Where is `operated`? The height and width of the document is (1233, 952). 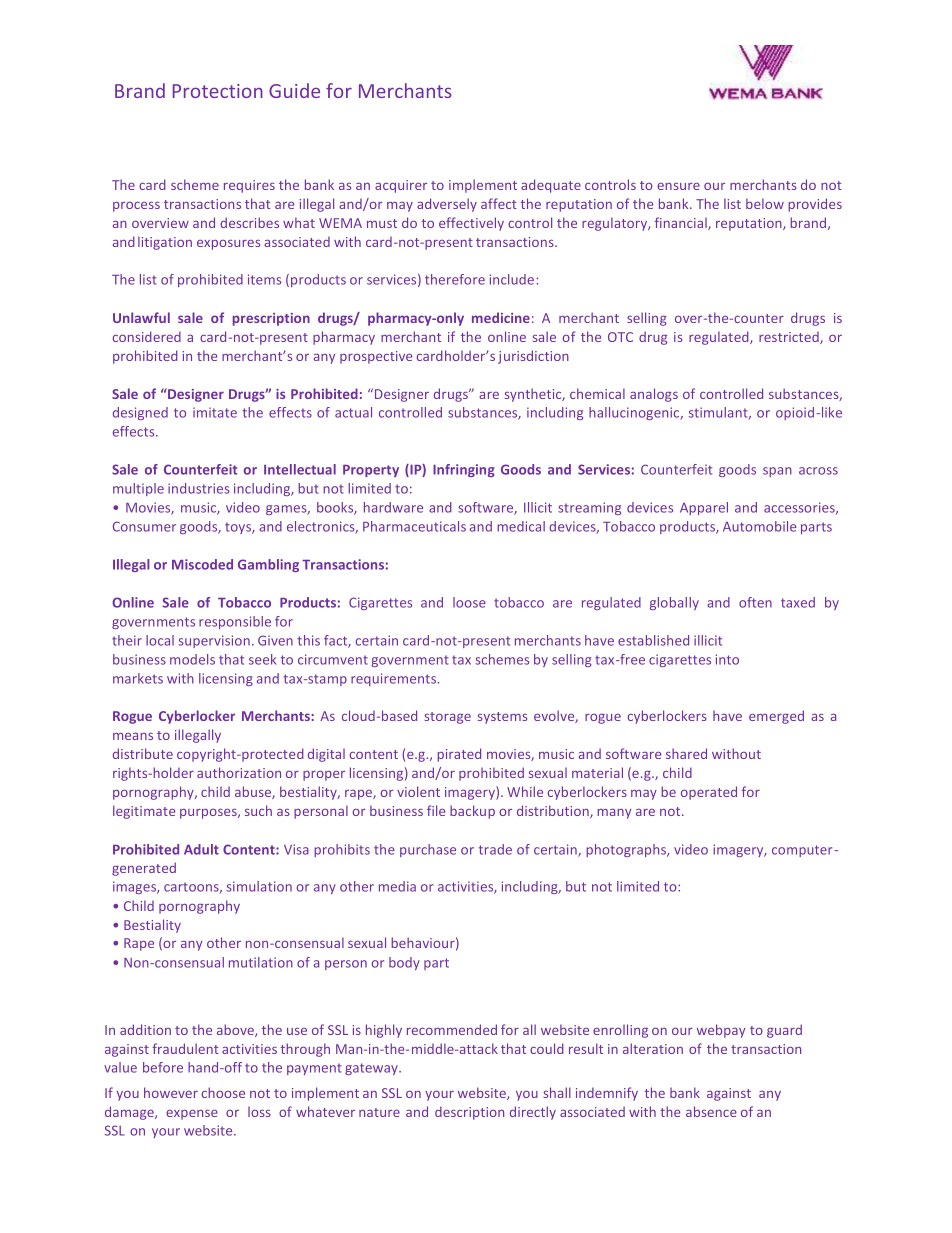 operated is located at coordinates (709, 793).
